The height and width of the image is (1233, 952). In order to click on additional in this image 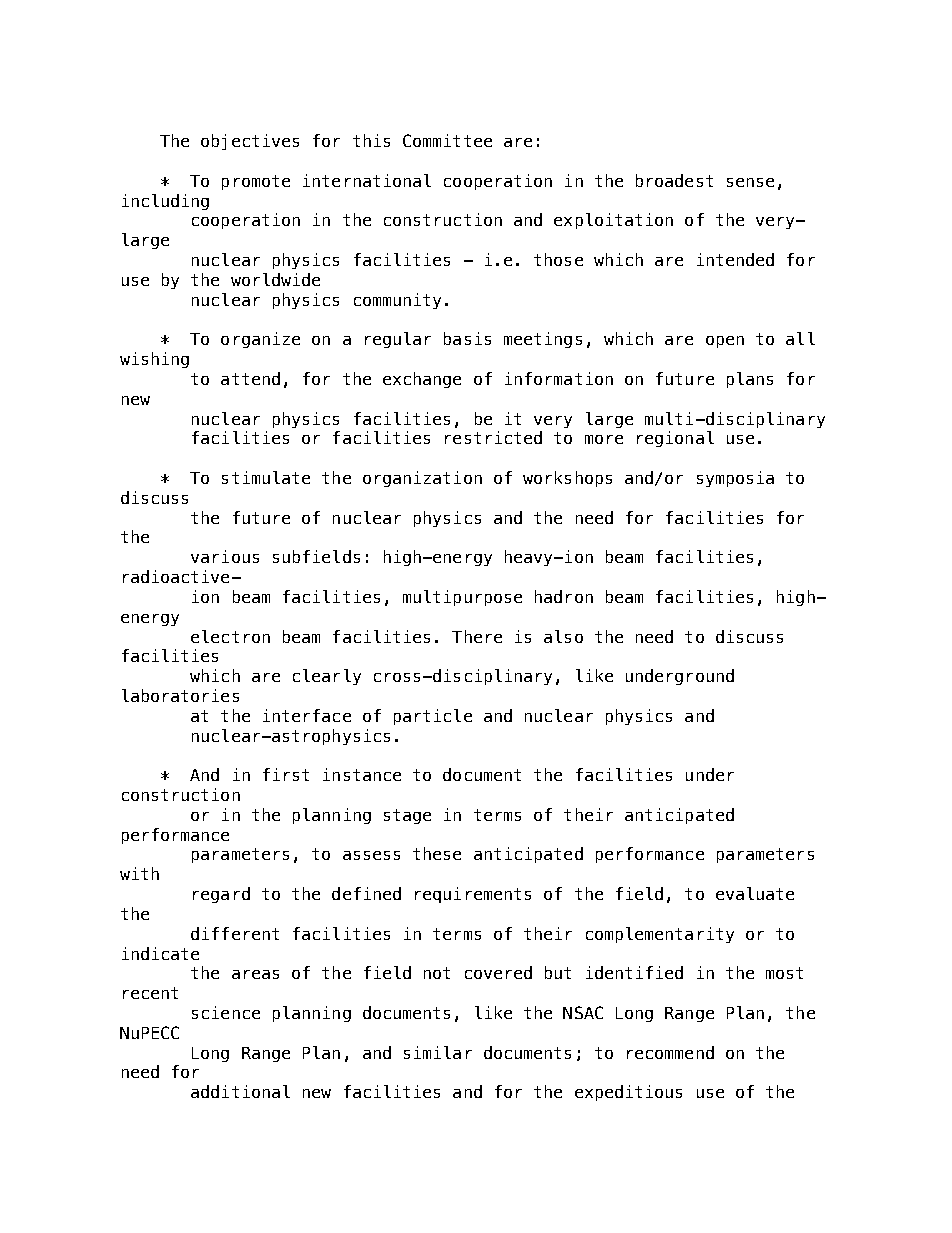, I will do `click(240, 1091)`.
